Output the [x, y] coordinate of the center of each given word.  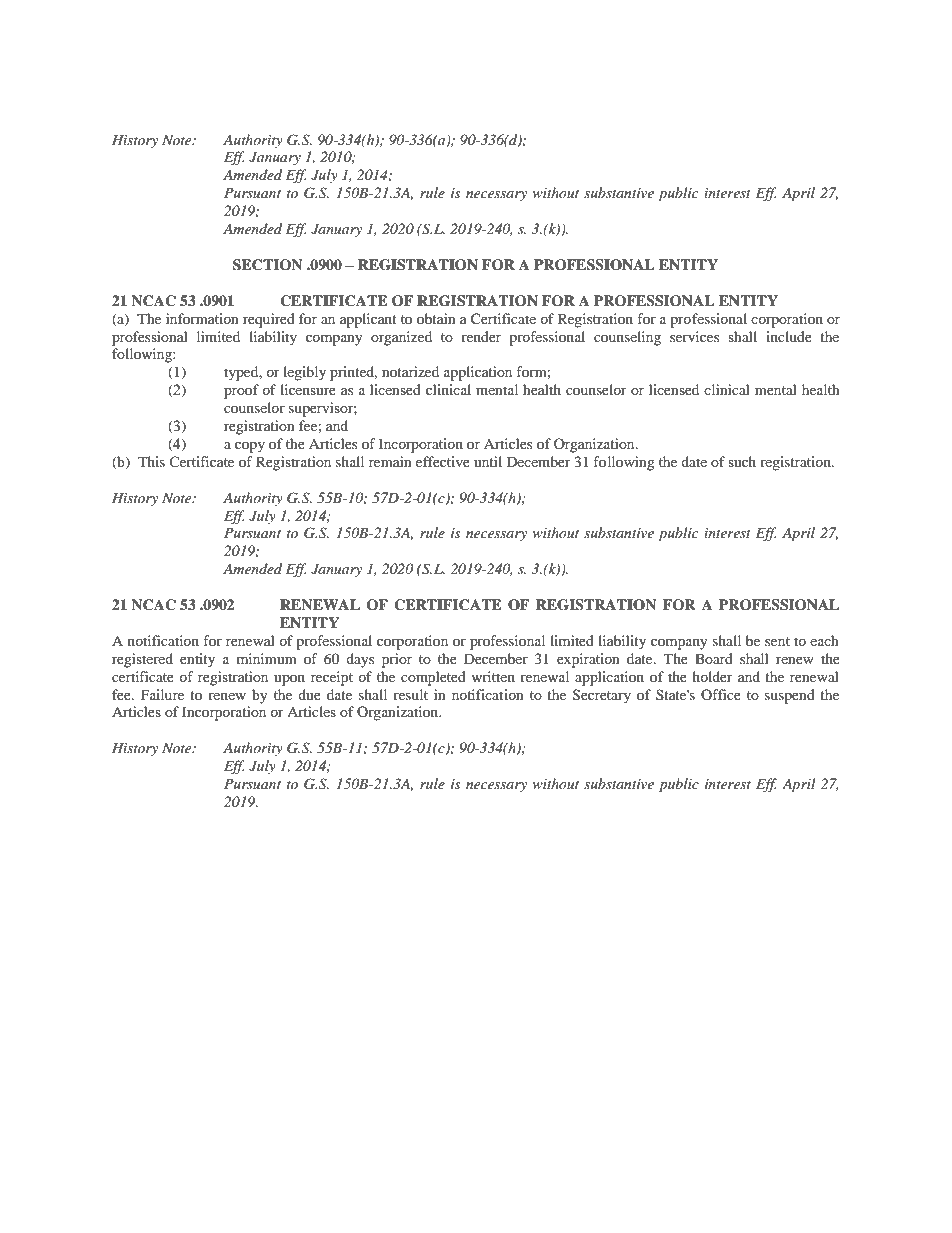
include [789, 336]
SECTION [267, 265]
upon [289, 680]
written [493, 676]
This [151, 461]
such [742, 461]
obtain [436, 318]
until [488, 461]
